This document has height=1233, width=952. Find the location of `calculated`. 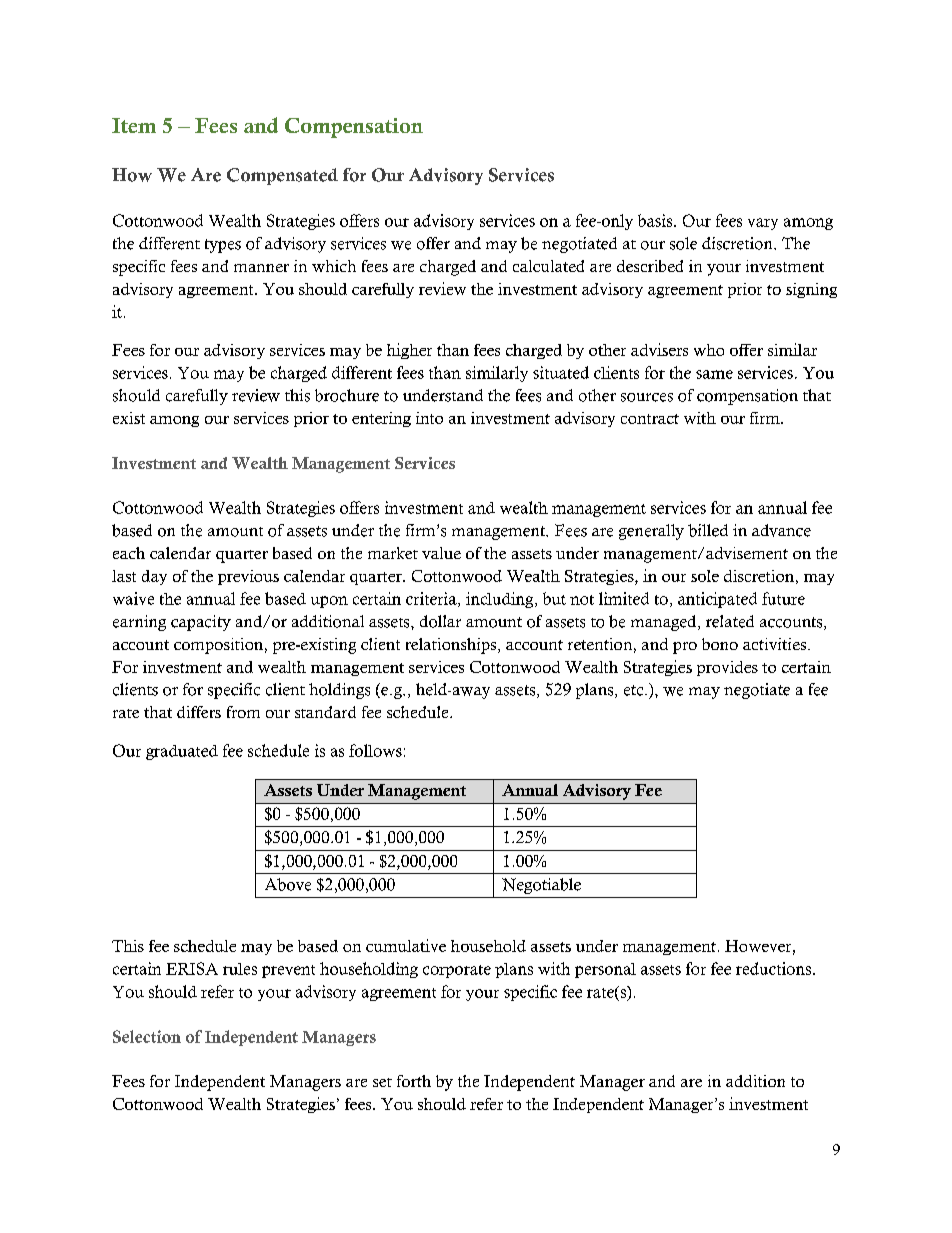

calculated is located at coordinates (548, 266).
